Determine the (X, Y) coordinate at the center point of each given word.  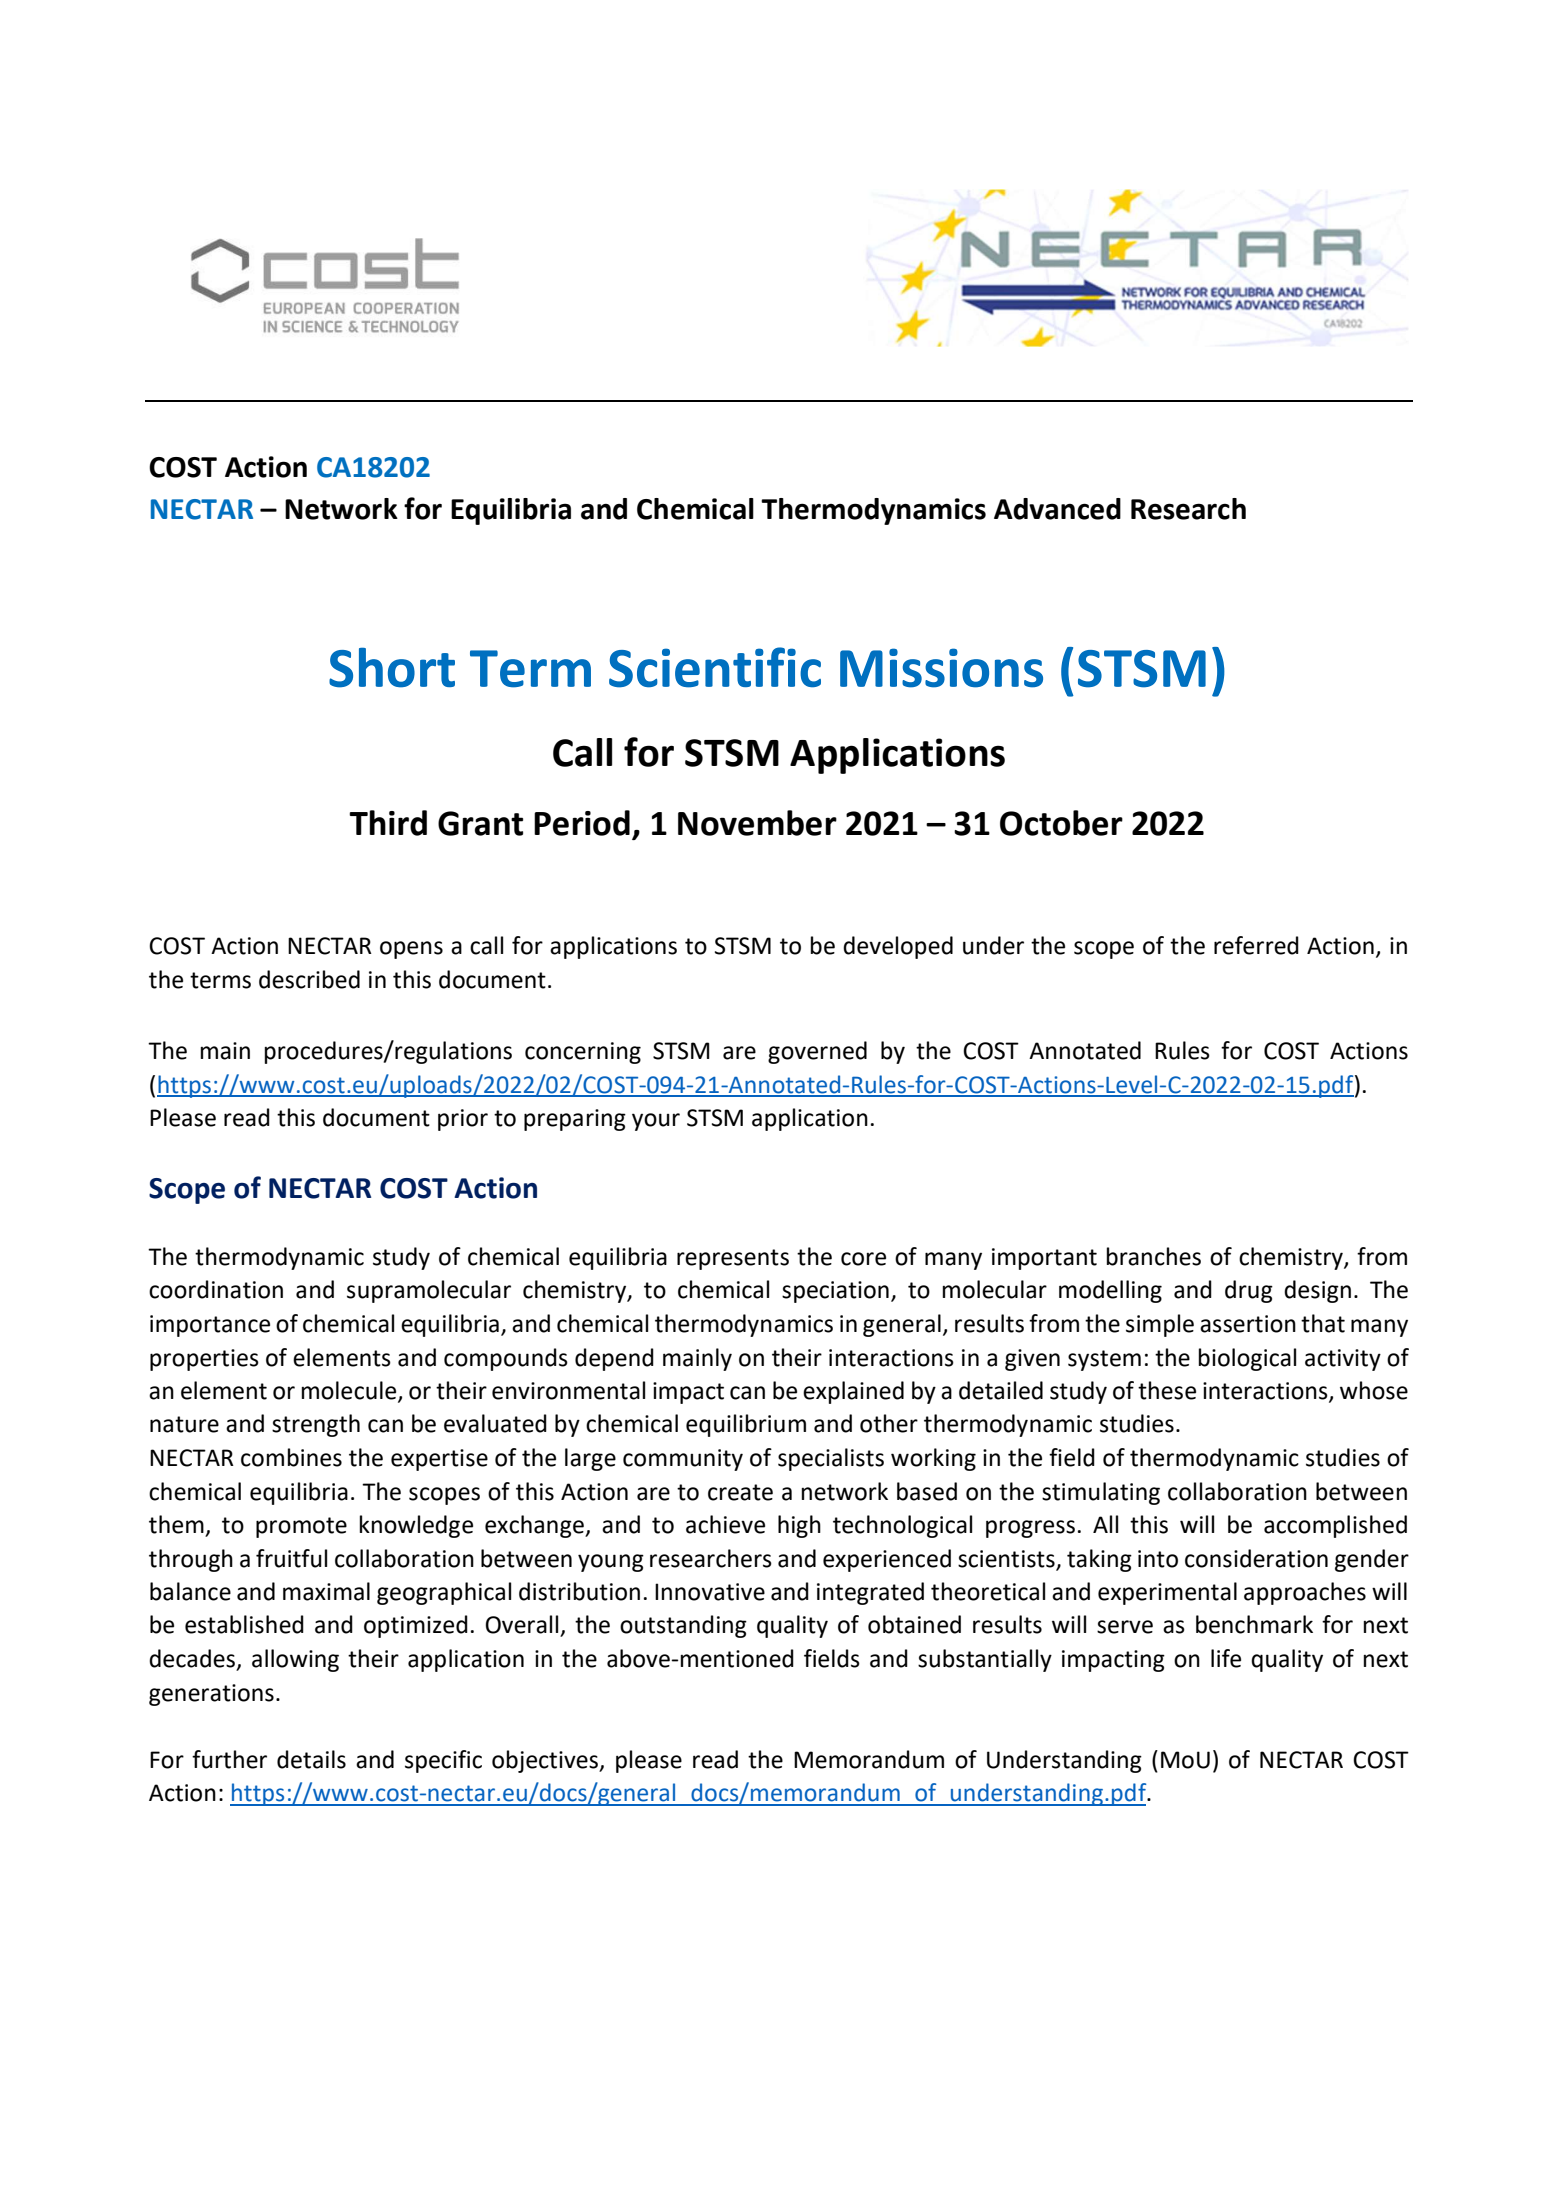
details (311, 1759)
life (1226, 1658)
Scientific (715, 667)
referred (1256, 945)
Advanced (1057, 509)
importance (210, 1326)
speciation (835, 1292)
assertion (1248, 1324)
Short (392, 668)
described (309, 979)
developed (898, 947)
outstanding (683, 1626)
